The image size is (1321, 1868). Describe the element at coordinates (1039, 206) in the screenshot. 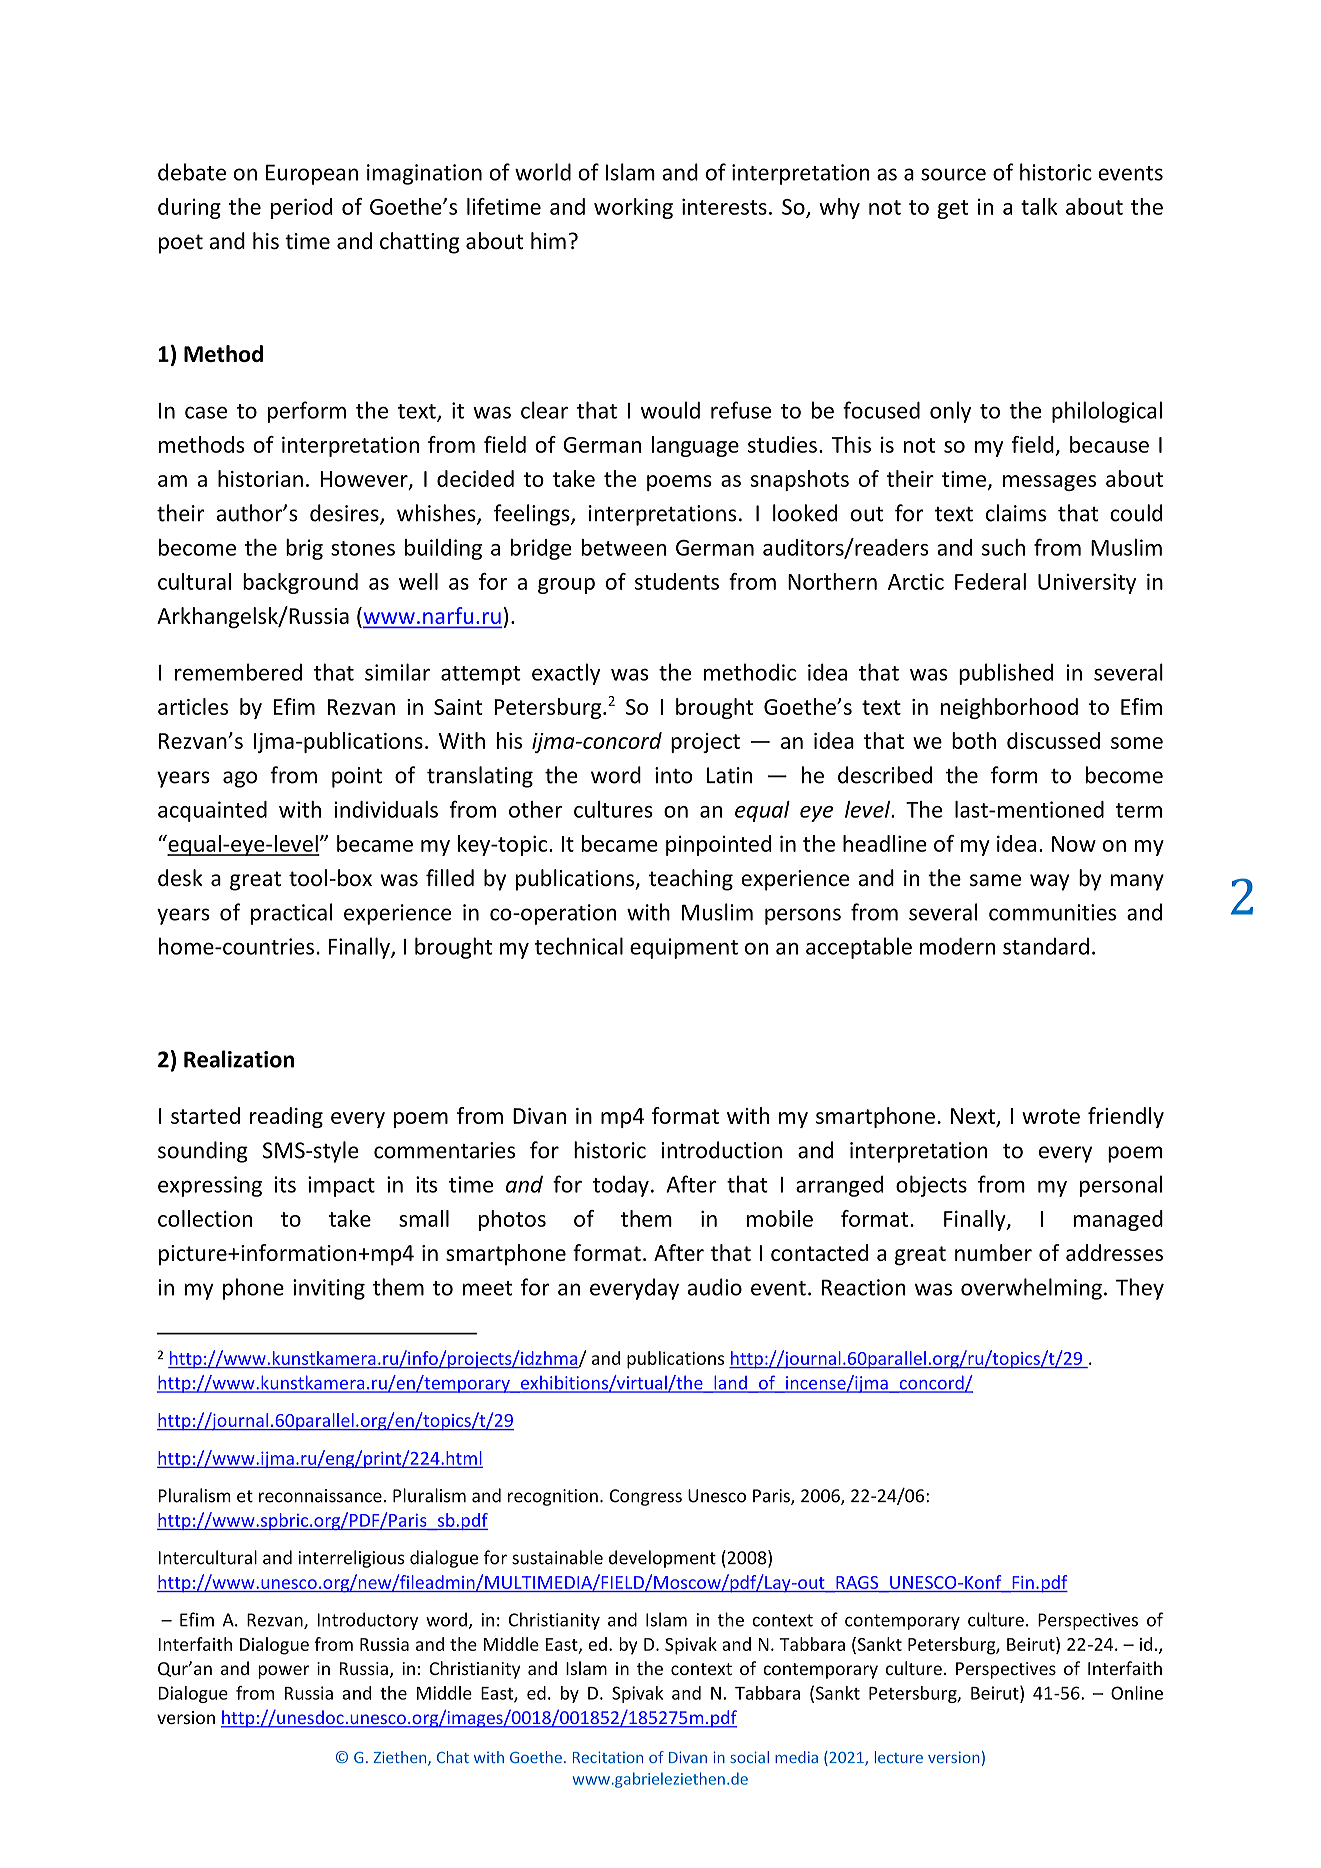

I see `talk` at that location.
